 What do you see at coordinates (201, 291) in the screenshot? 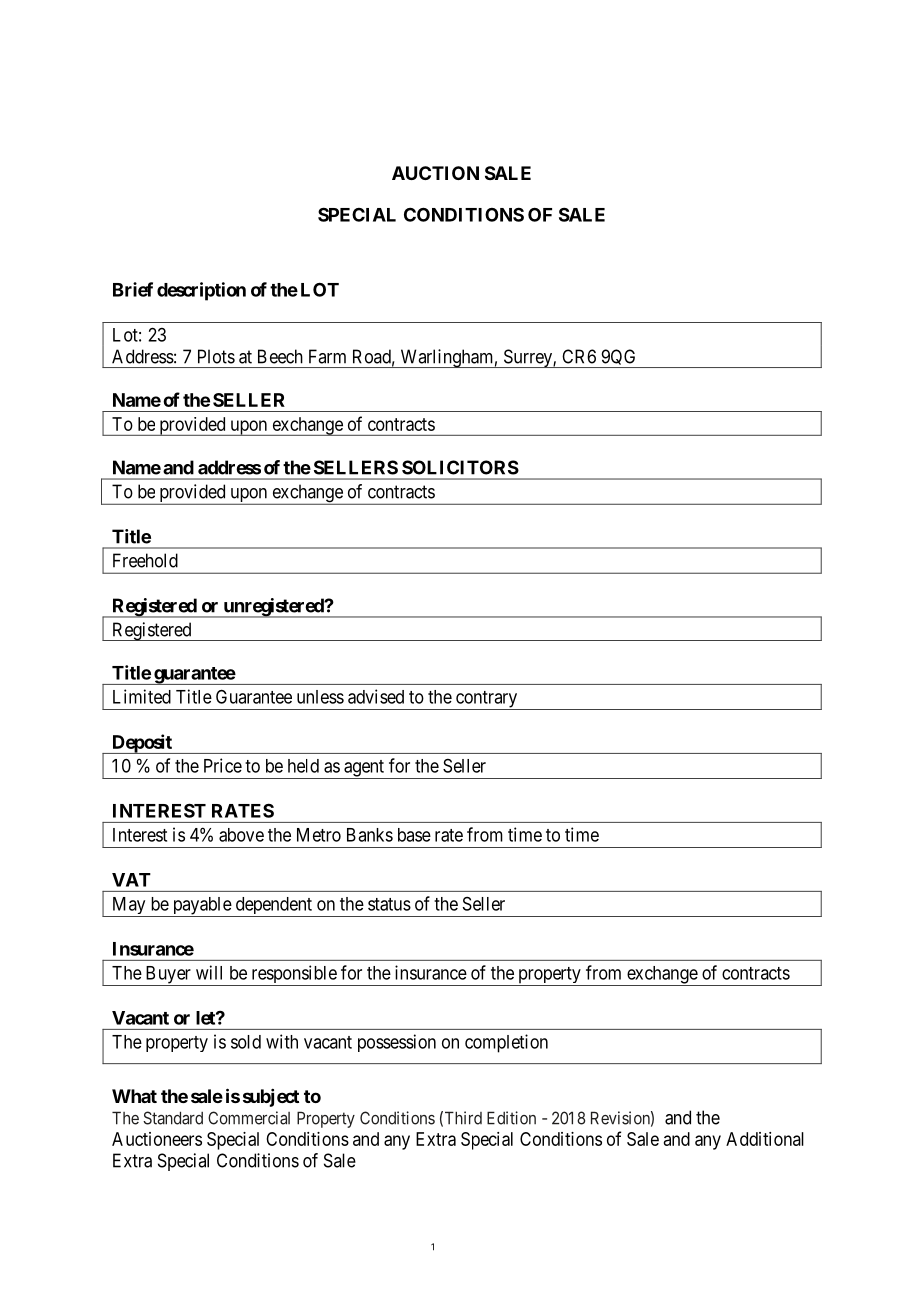
I see `description` at bounding box center [201, 291].
